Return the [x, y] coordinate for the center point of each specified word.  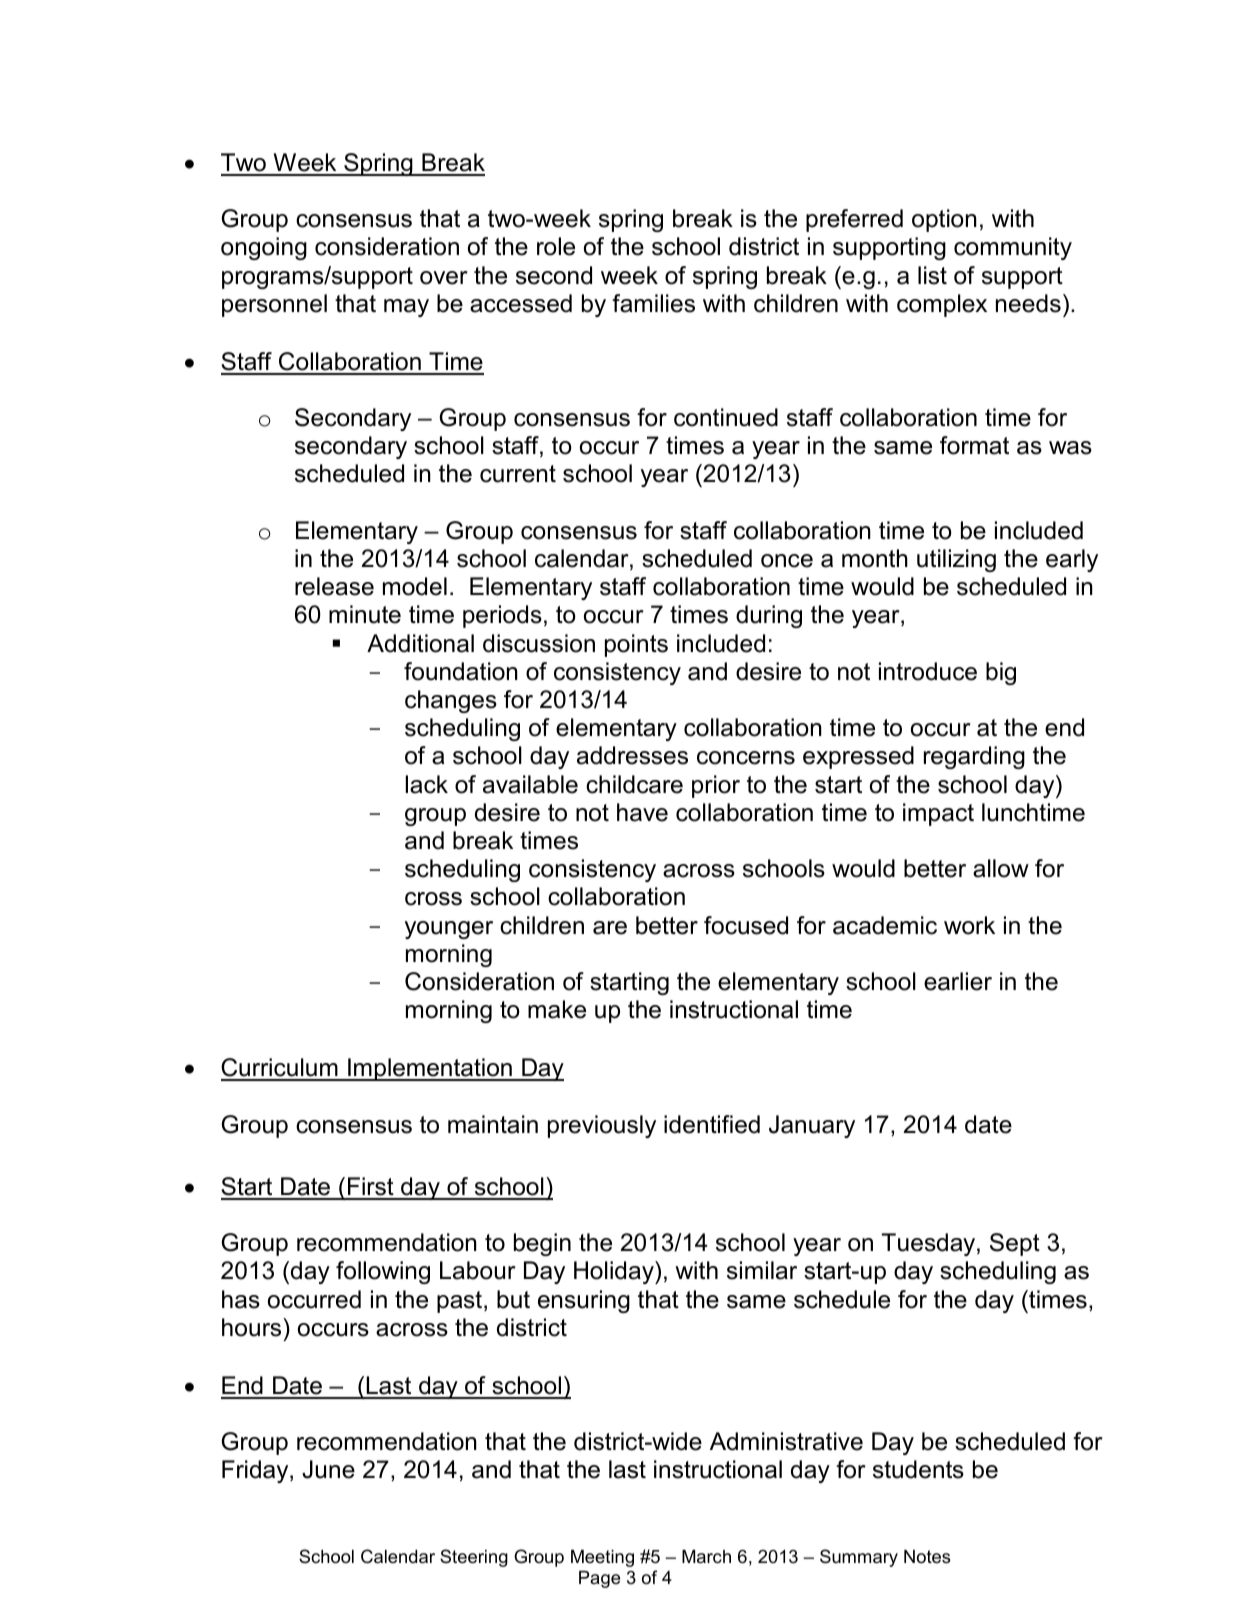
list [932, 275]
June [328, 1469]
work [969, 925]
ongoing [264, 248]
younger [449, 930]
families [653, 303]
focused [746, 925]
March [706, 1557]
